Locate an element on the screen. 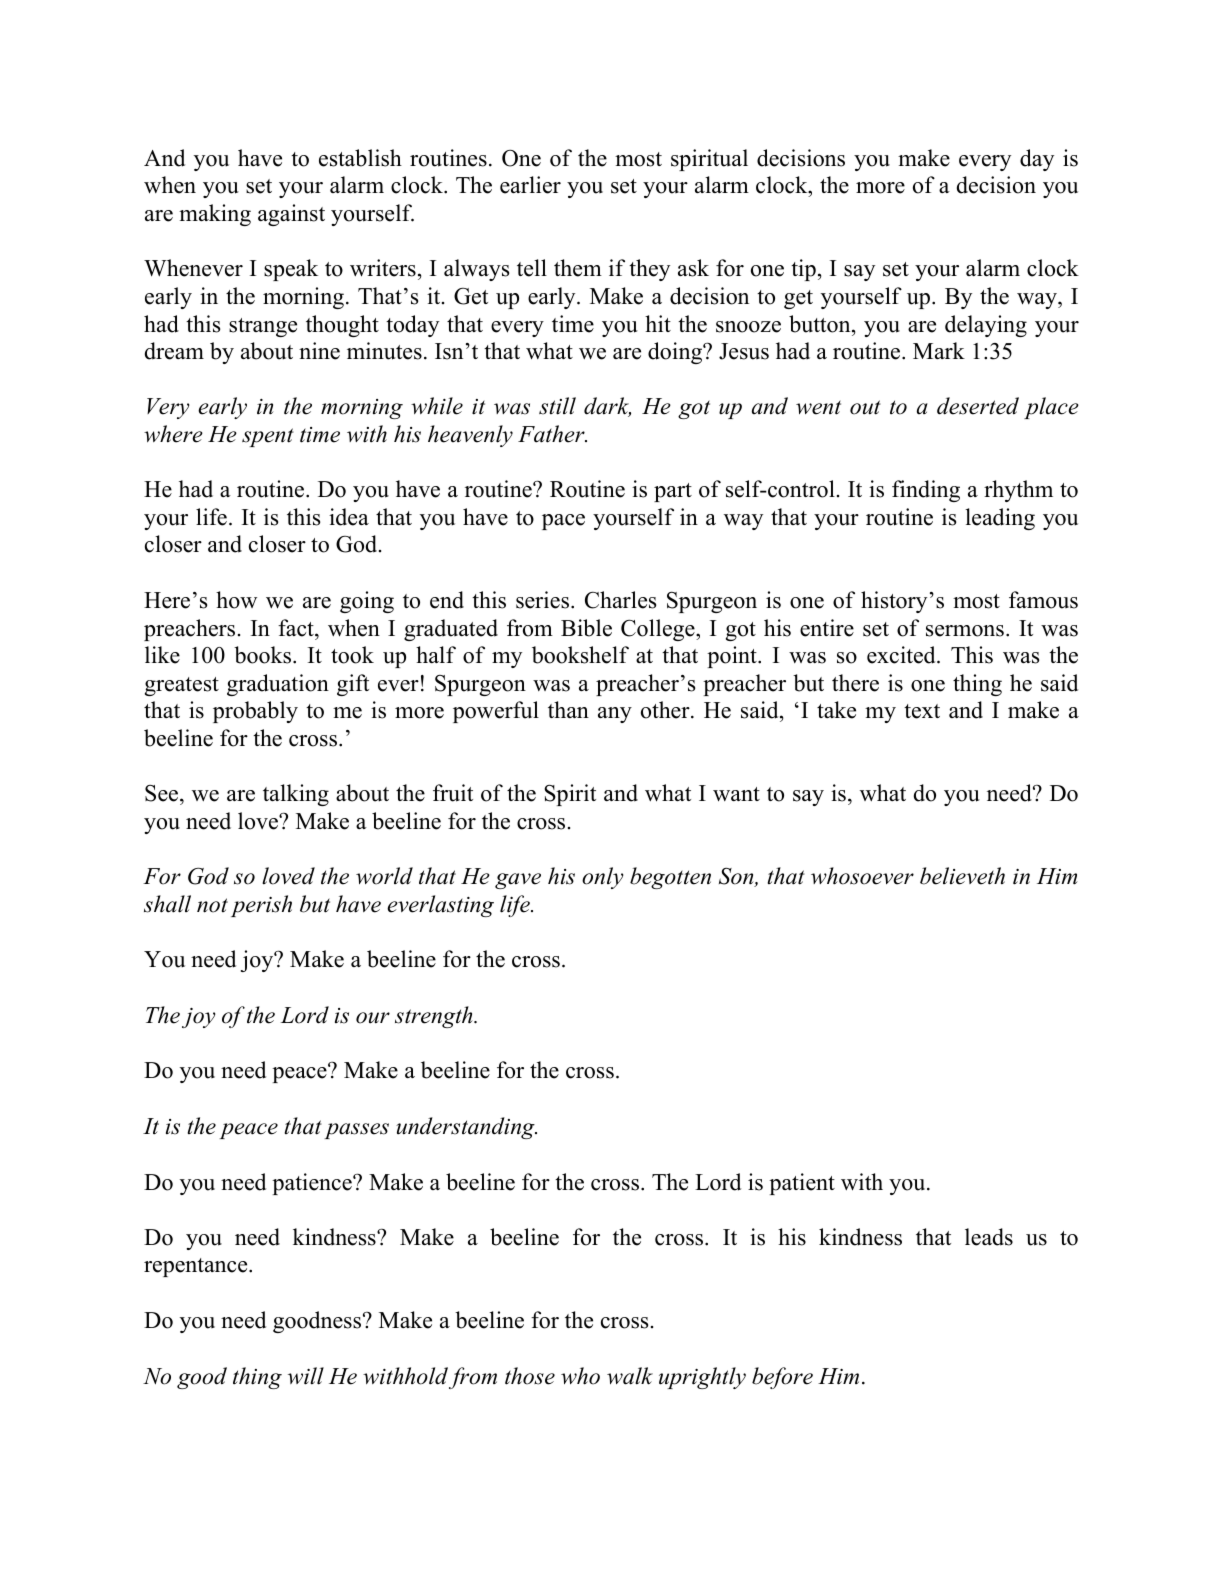 Image resolution: width=1222 pixels, height=1581 pixels. believeth is located at coordinates (962, 876).
